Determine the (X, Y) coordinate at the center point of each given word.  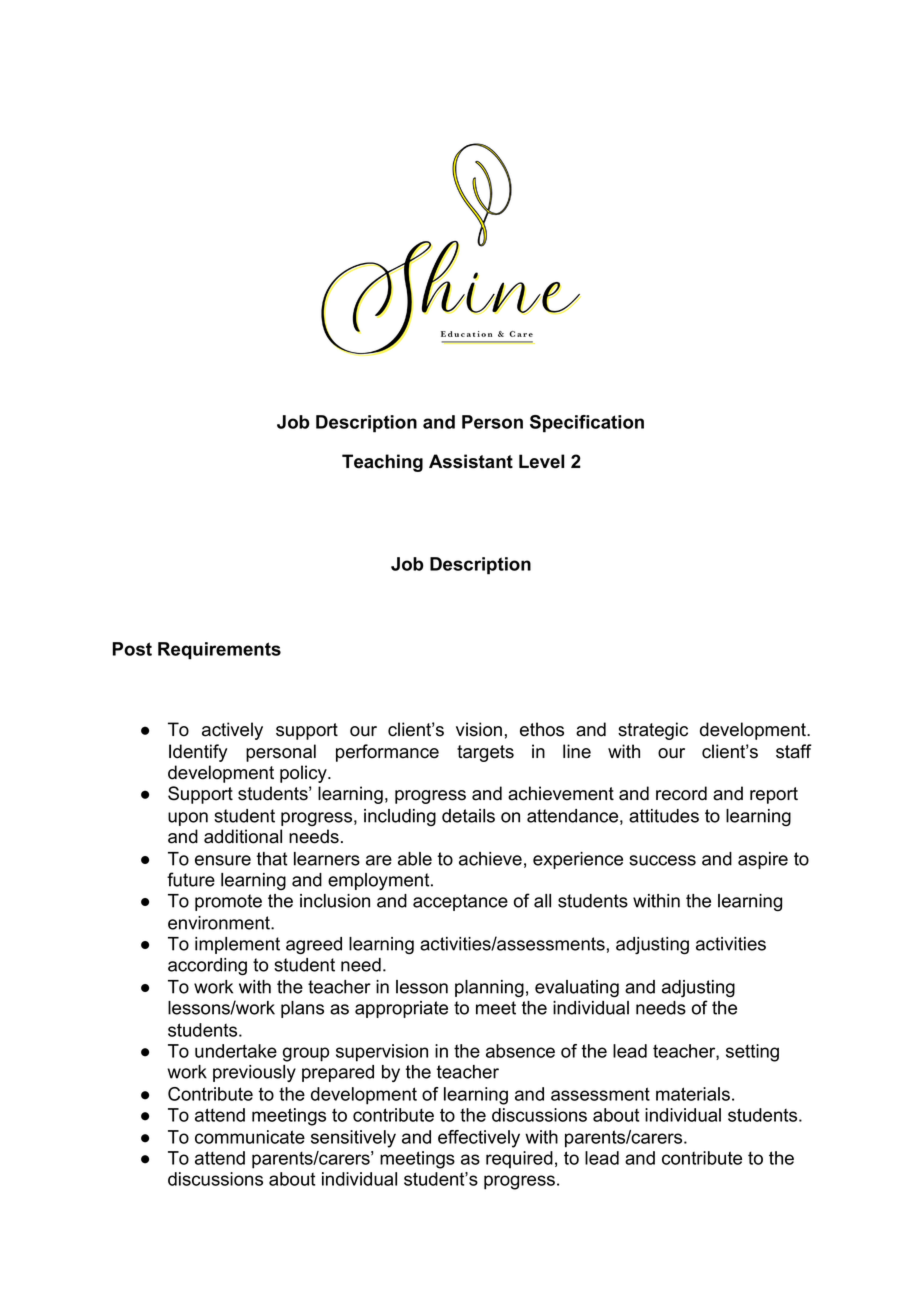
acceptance (460, 902)
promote (228, 902)
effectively (479, 1139)
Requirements (219, 651)
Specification (587, 424)
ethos (542, 729)
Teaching (382, 463)
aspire (763, 860)
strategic (653, 731)
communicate (250, 1137)
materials (693, 1094)
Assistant (471, 461)
